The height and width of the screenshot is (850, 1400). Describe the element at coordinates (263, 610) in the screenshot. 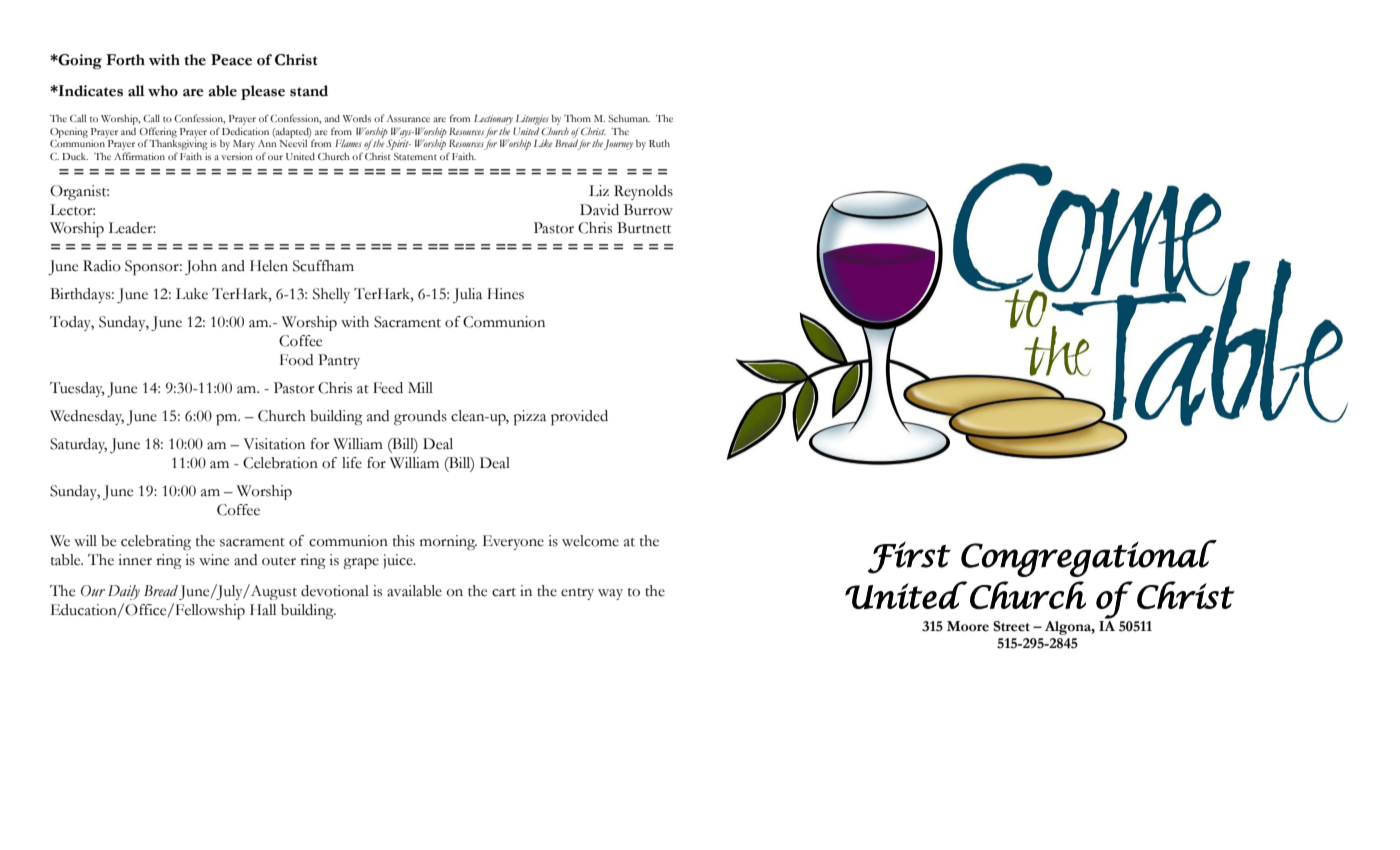

I see `Hall` at that location.
